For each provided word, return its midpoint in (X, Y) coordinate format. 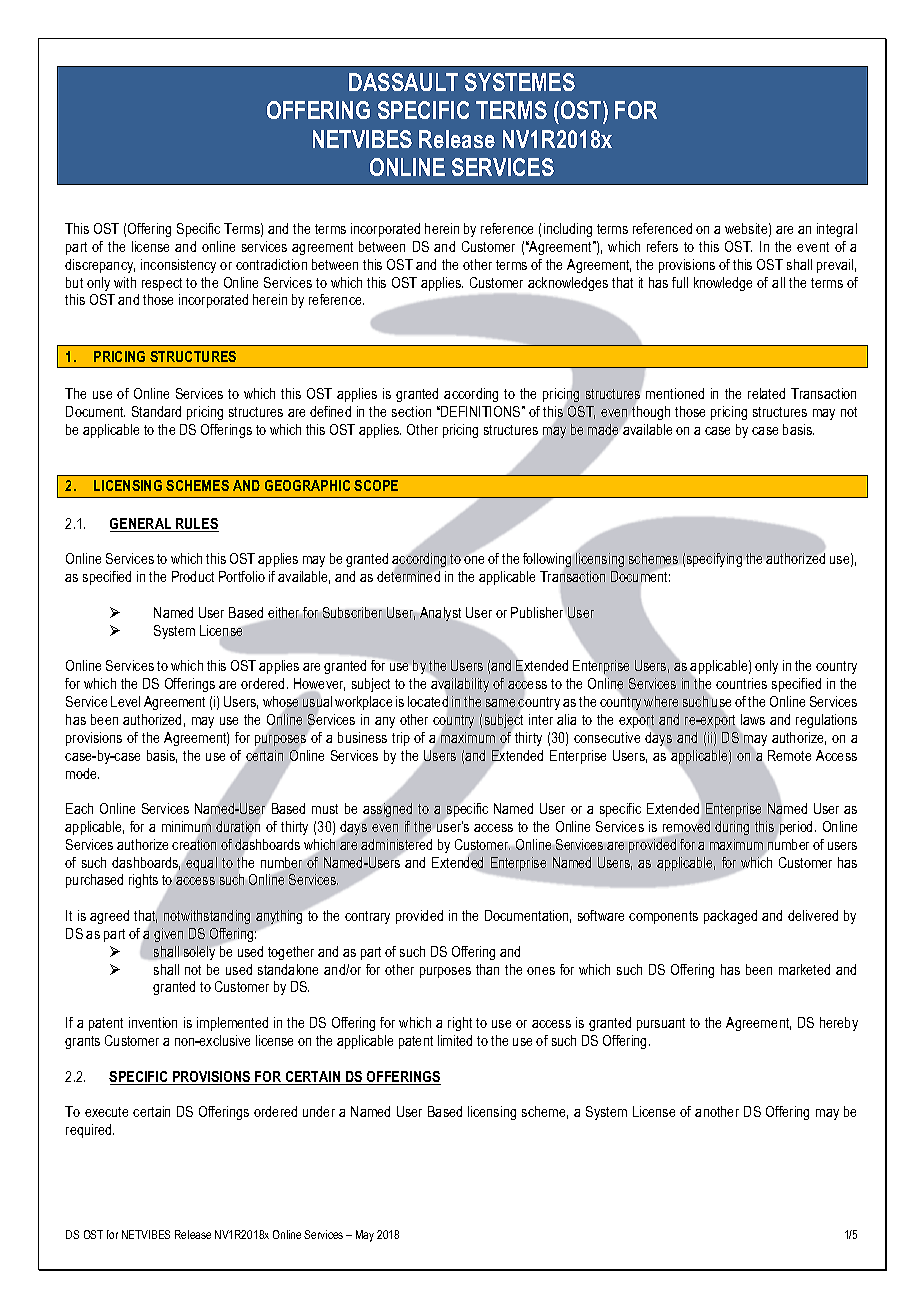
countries (741, 683)
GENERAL (142, 525)
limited (455, 1040)
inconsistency (178, 266)
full (680, 282)
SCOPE (376, 485)
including (568, 230)
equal (201, 864)
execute (106, 1112)
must (325, 809)
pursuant (661, 1024)
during (732, 828)
